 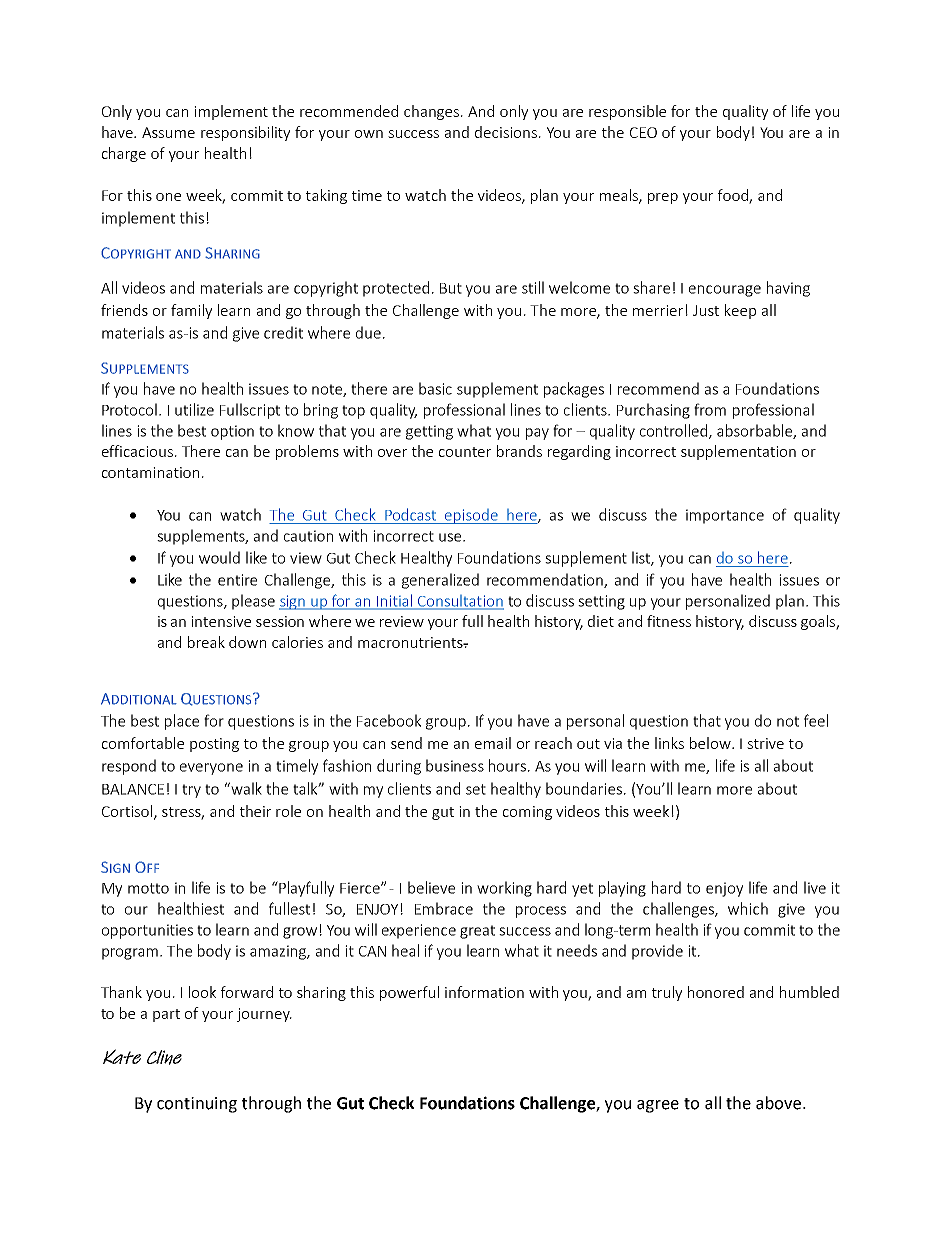 What do you see at coordinates (211, 769) in the screenshot?
I see `everyone` at bounding box center [211, 769].
